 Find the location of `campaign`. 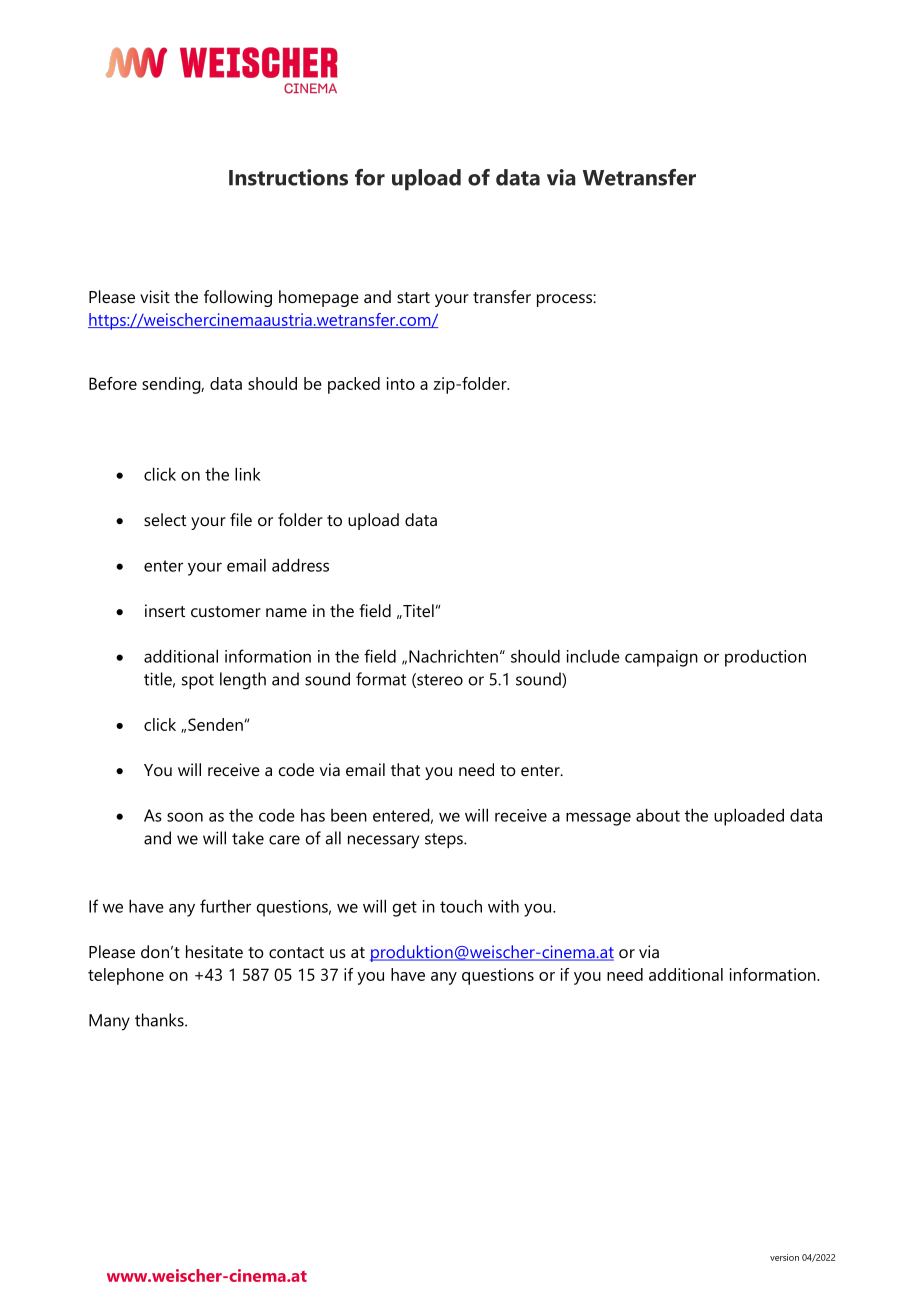

campaign is located at coordinates (661, 658).
